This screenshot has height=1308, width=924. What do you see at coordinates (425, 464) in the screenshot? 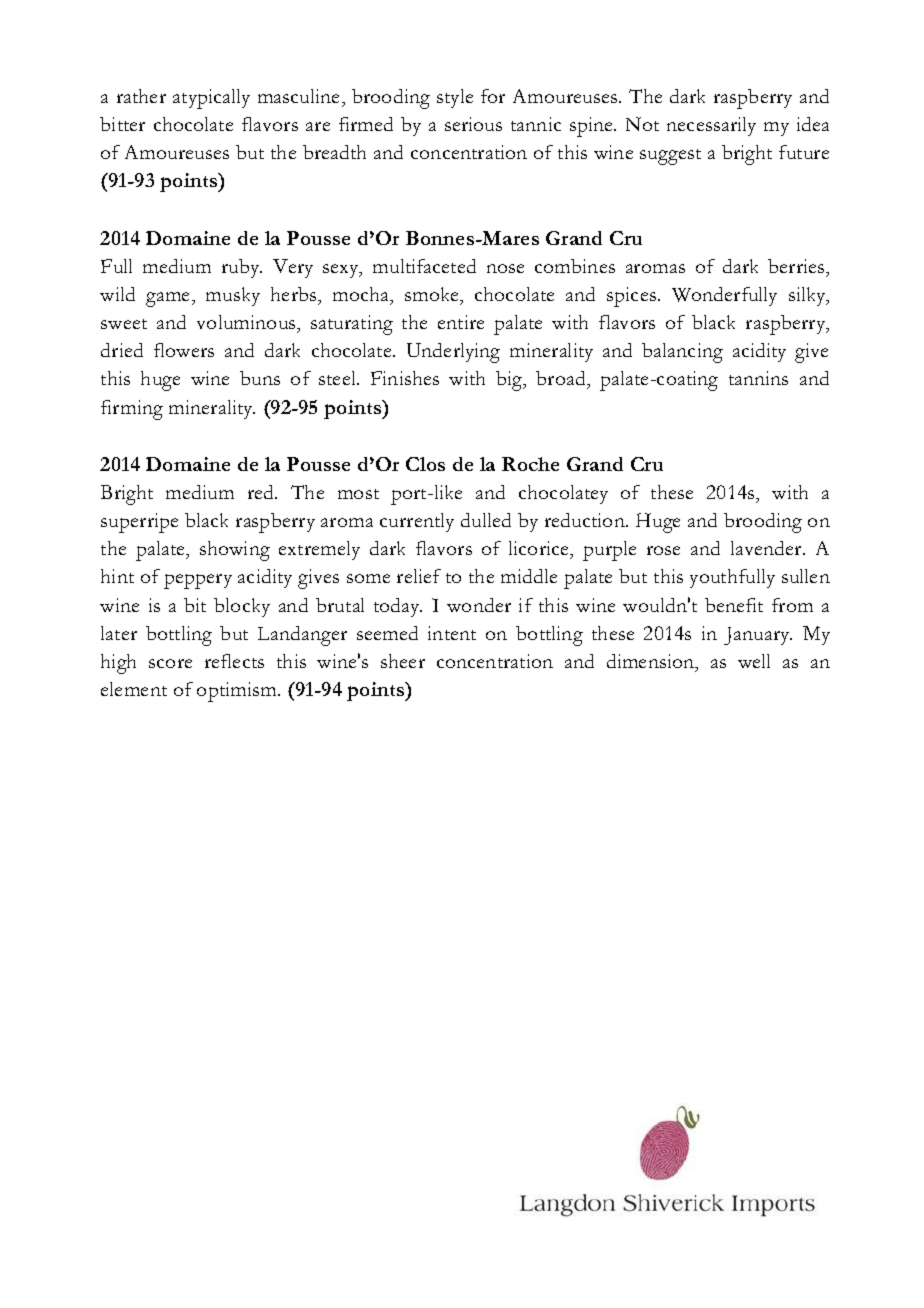
I see `Clos` at bounding box center [425, 464].
